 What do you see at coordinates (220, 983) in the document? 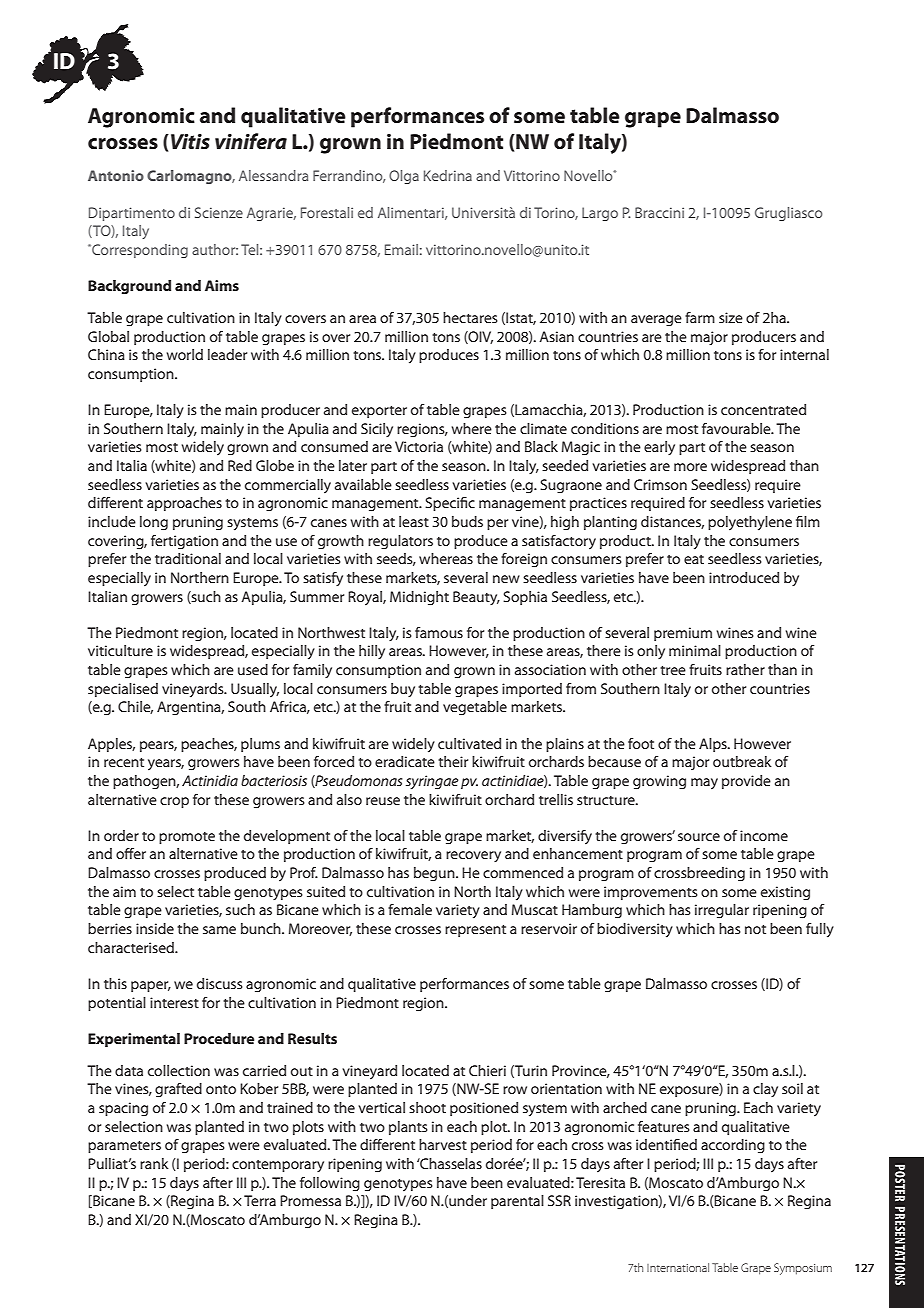
I see `discuss` at bounding box center [220, 983].
